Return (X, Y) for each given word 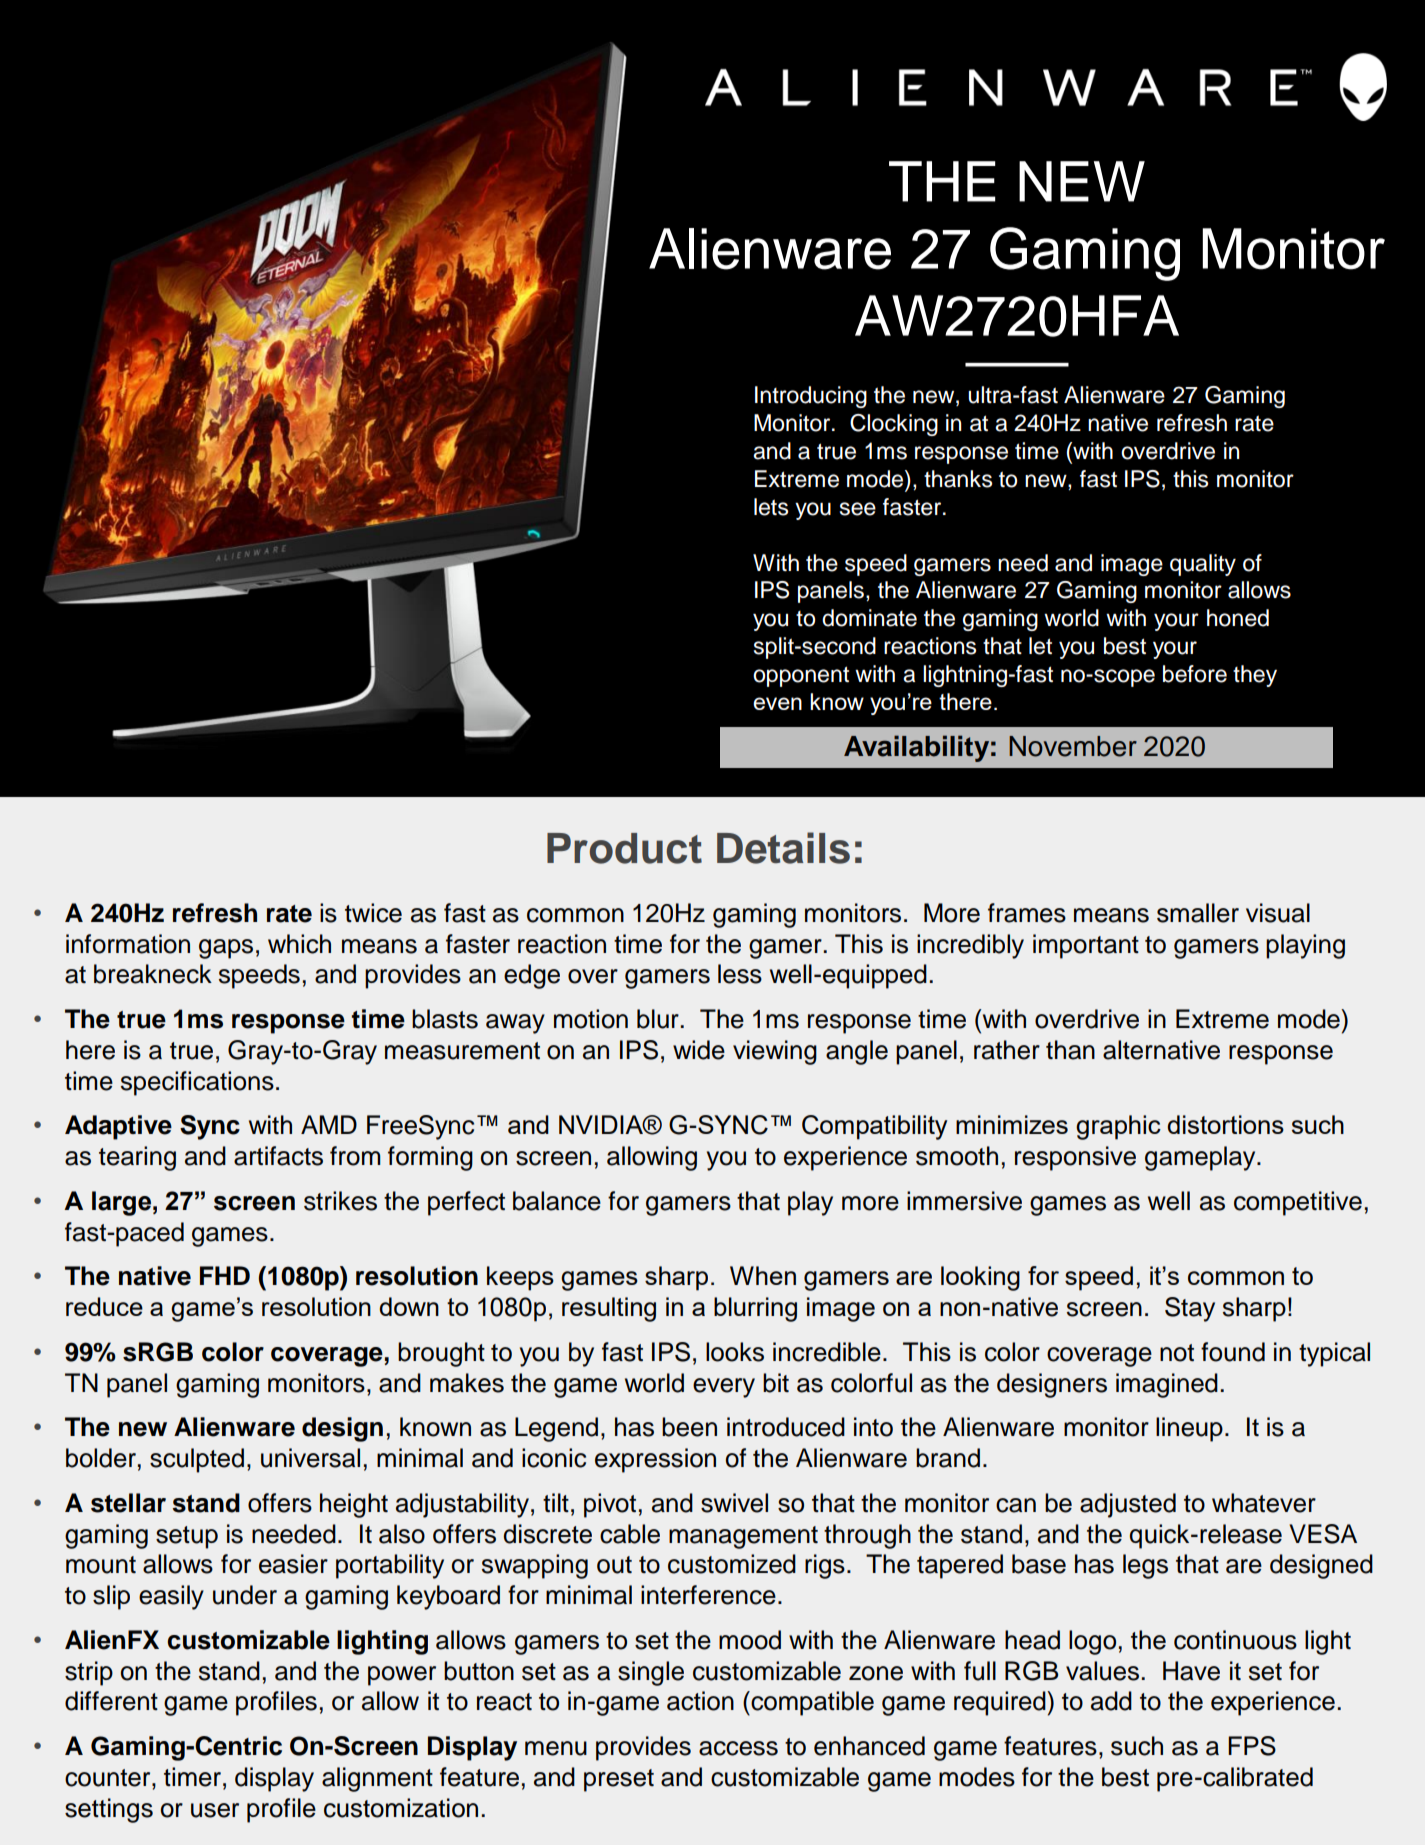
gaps (226, 949)
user (215, 1810)
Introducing (811, 397)
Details (783, 848)
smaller (1198, 913)
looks (735, 1352)
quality (1203, 565)
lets (771, 507)
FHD (225, 1275)
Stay (1190, 1309)
